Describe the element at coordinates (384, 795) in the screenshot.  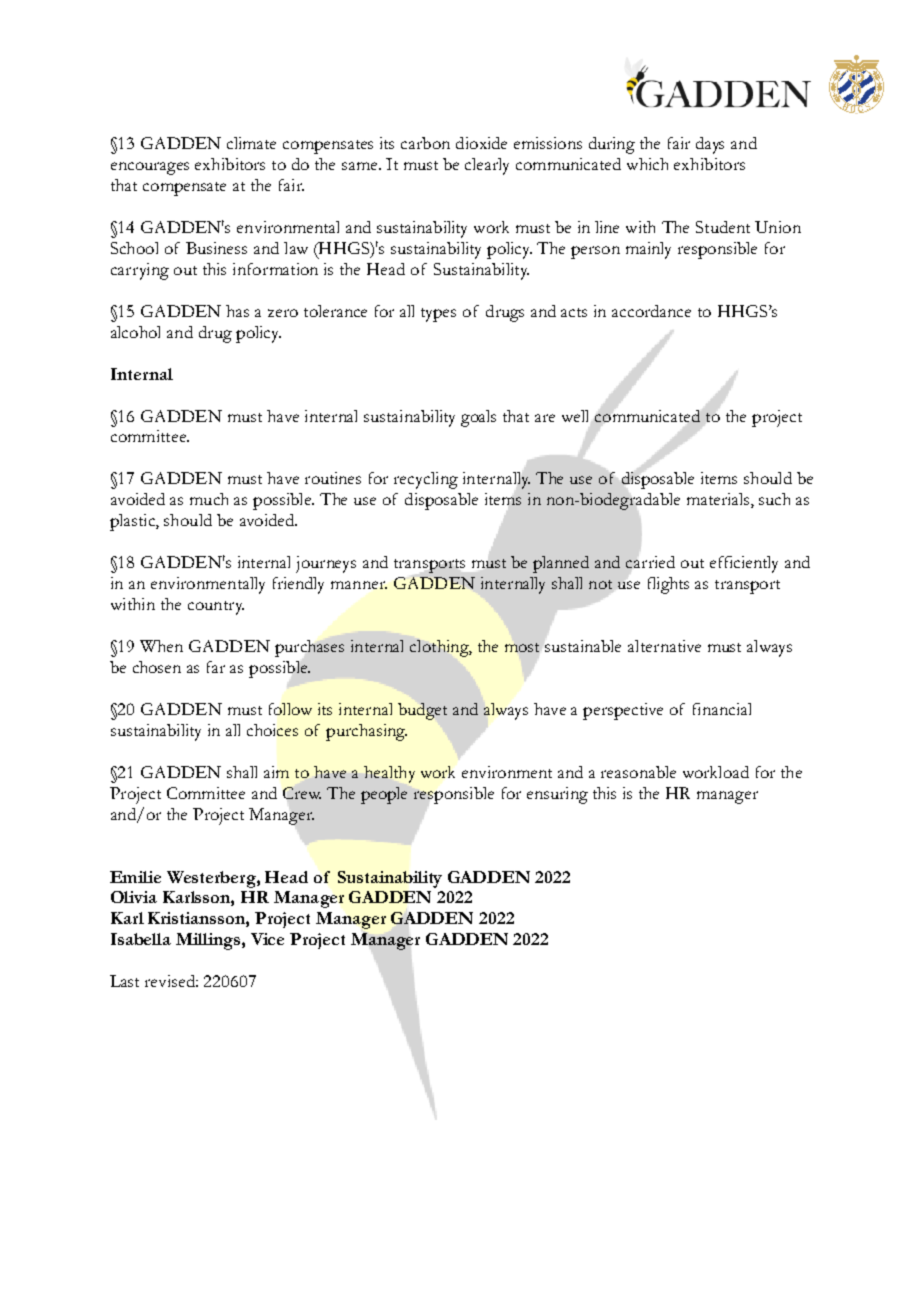
I see `people` at that location.
